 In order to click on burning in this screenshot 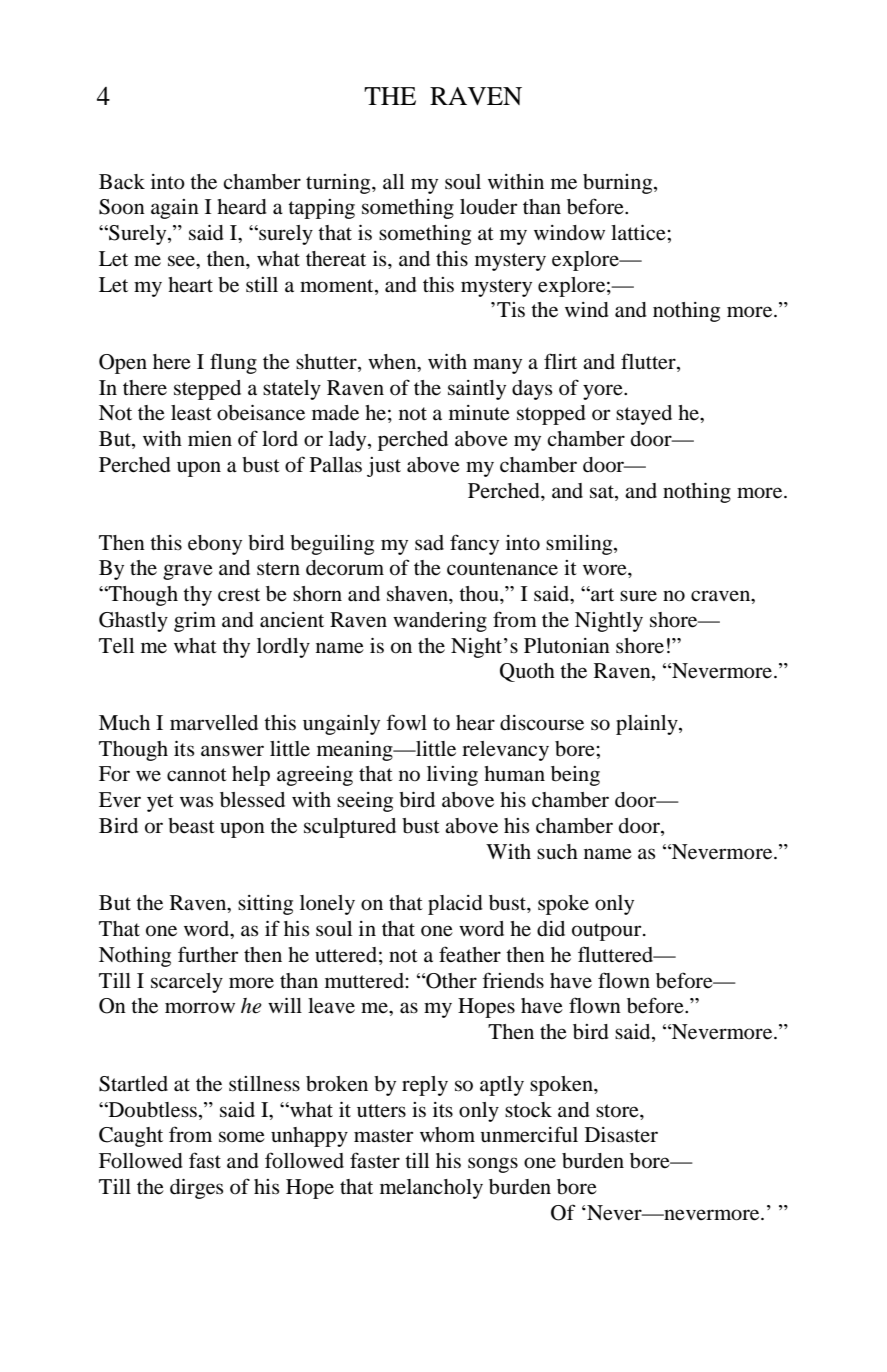, I will do `click(619, 184)`.
